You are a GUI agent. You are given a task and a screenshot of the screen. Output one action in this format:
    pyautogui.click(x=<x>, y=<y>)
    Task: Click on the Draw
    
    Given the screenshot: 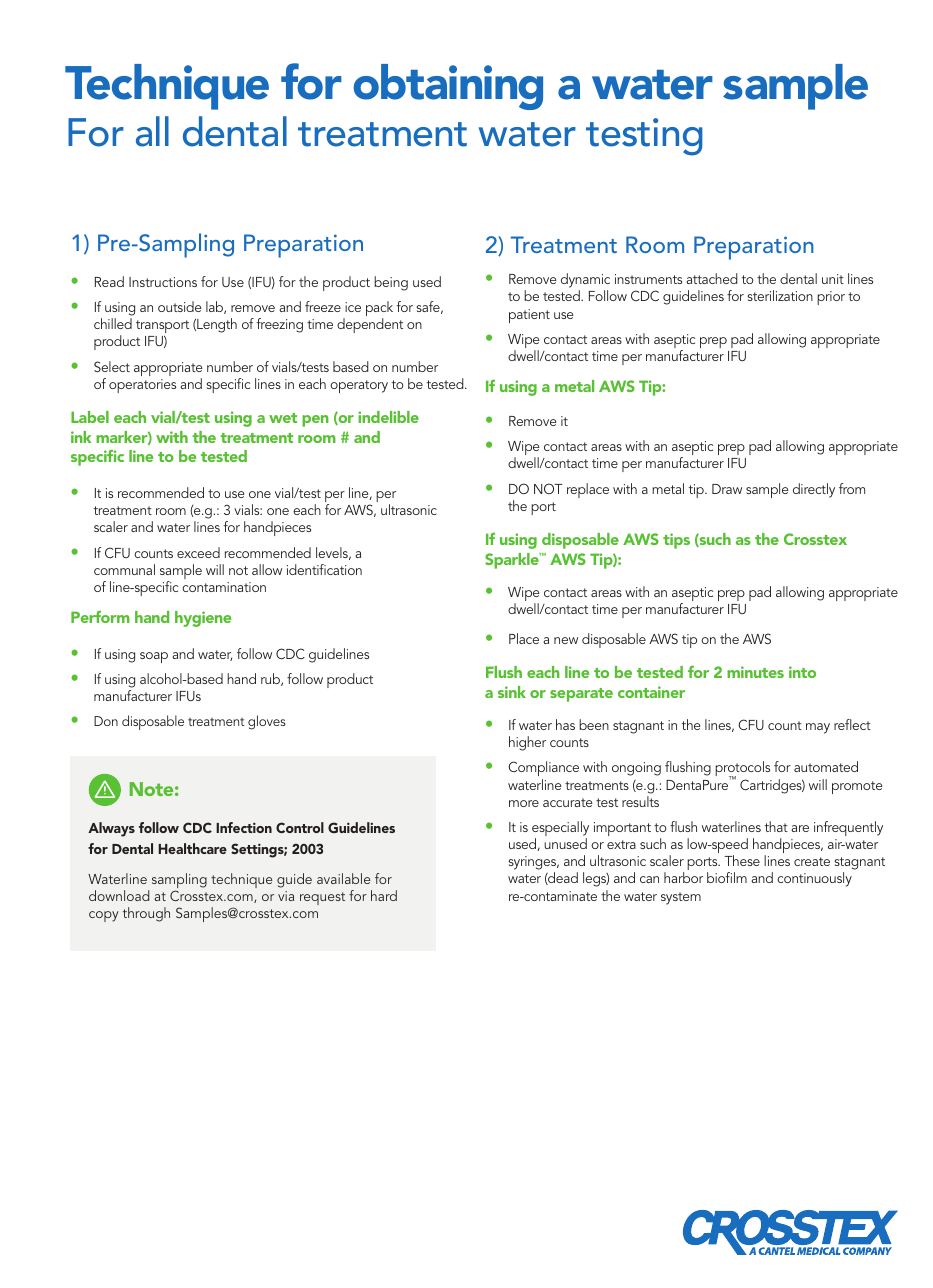 What is the action you would take?
    pyautogui.click(x=727, y=489)
